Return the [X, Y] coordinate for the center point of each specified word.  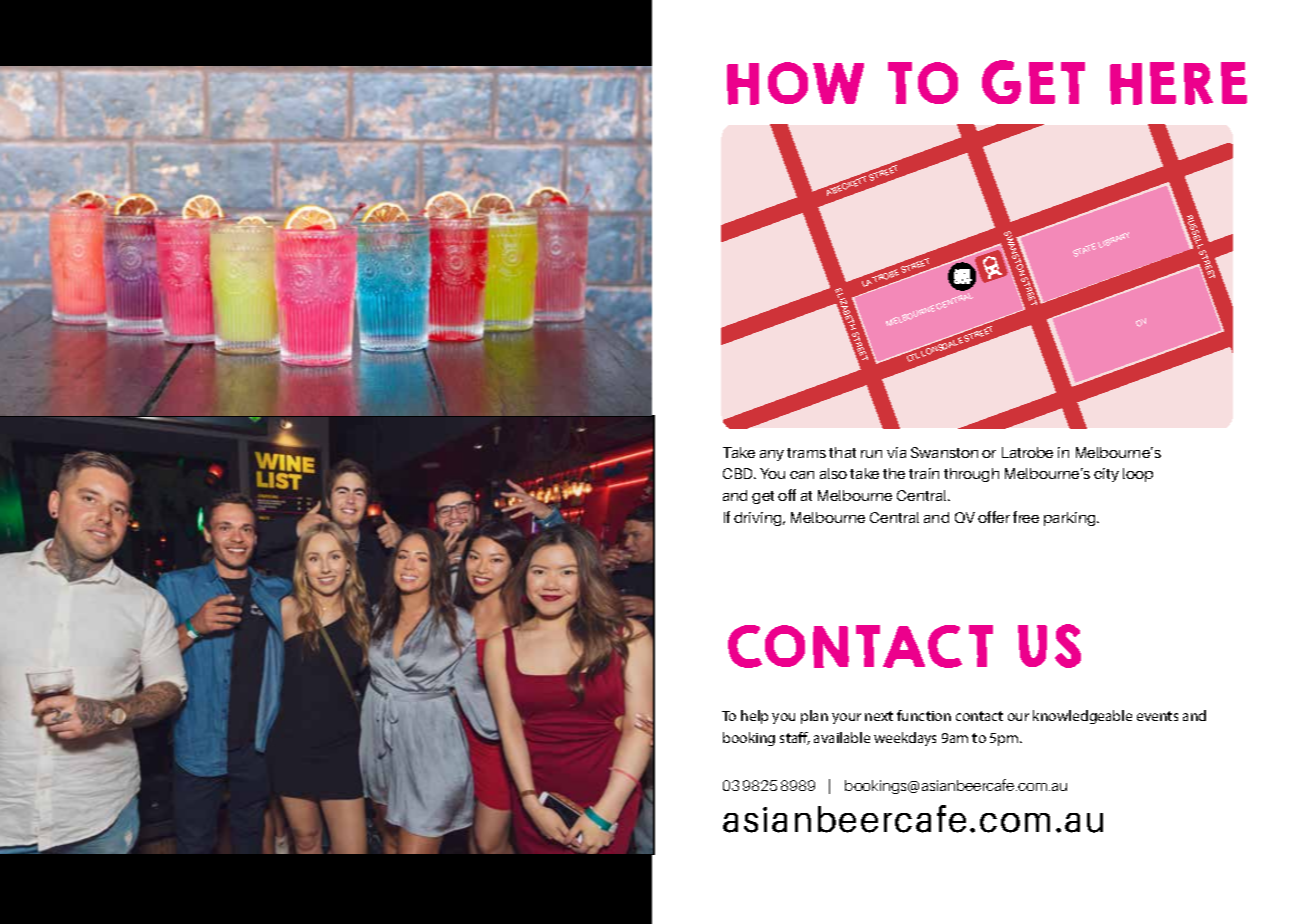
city [1106, 475]
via [896, 452]
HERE [1178, 83]
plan [814, 717]
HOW [795, 83]
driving [759, 519]
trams [806, 453]
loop [1138, 475]
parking [1071, 519]
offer [994, 517]
